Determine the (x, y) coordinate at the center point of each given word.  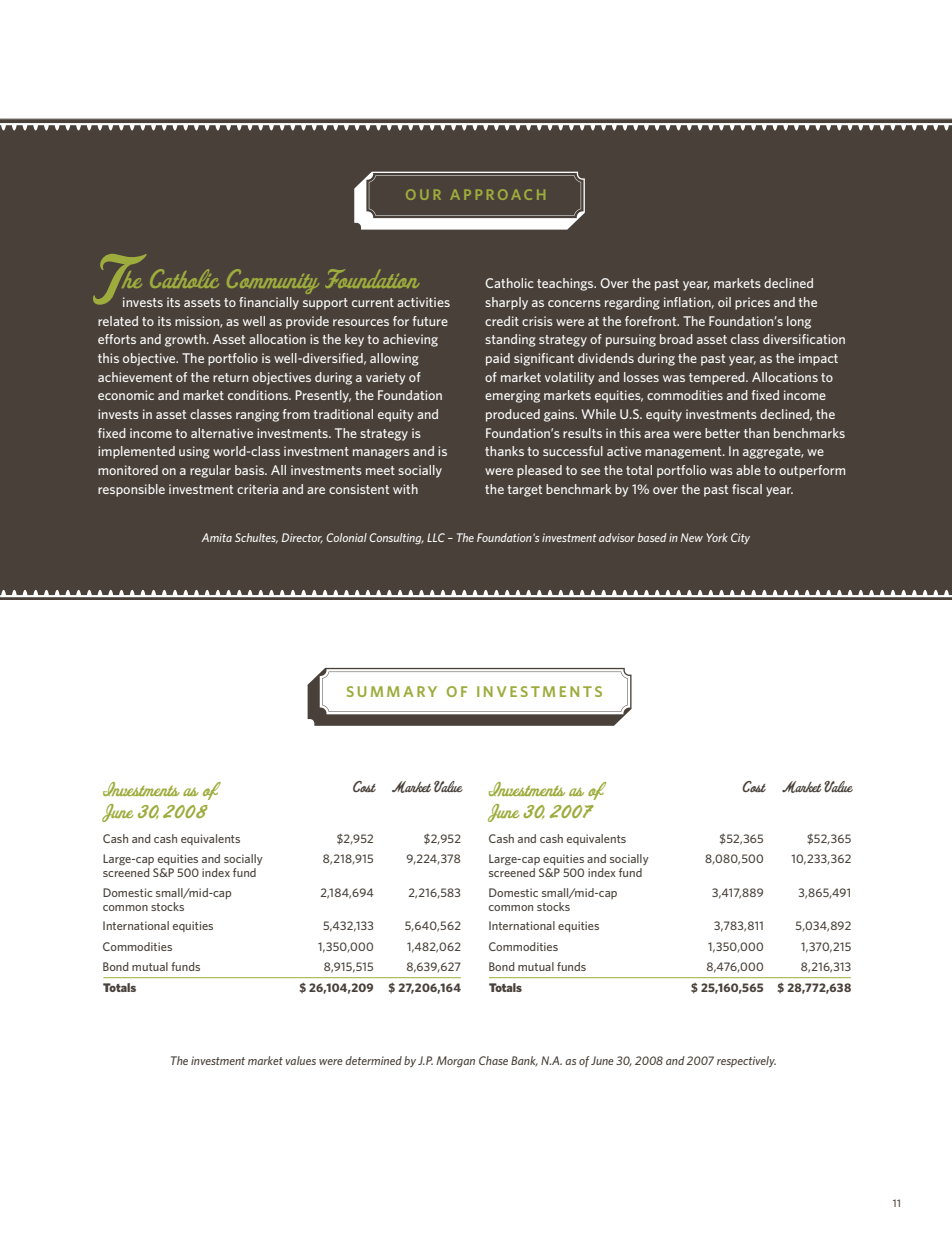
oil (724, 302)
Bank (524, 1061)
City (740, 538)
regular (210, 471)
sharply (506, 303)
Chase (493, 1060)
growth (186, 340)
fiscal (747, 489)
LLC (436, 537)
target (524, 491)
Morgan (455, 1061)
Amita (216, 537)
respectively (746, 1061)
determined (373, 1060)
